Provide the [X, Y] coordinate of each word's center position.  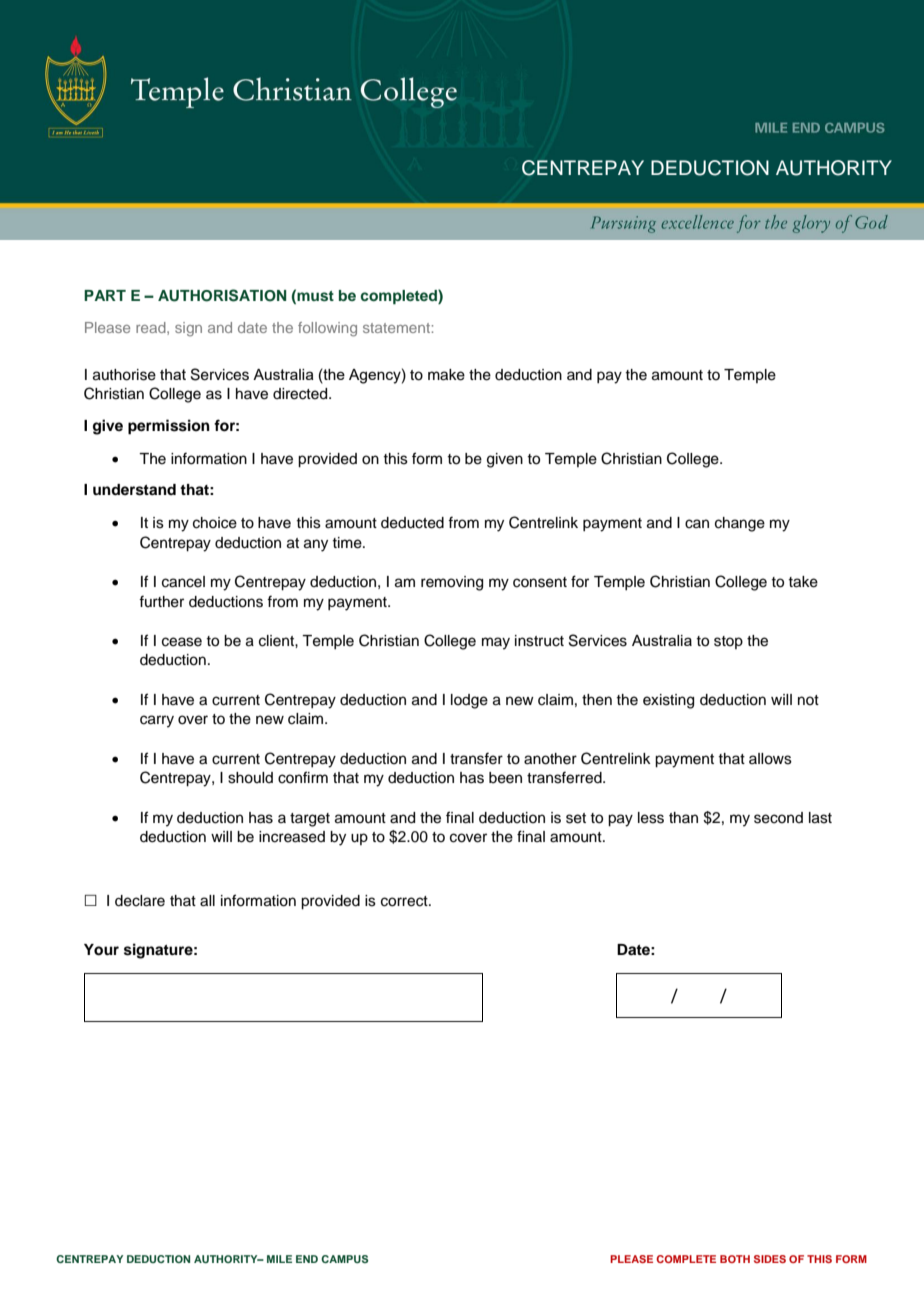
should [250, 778]
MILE [279, 1259]
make [446, 375]
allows [770, 759]
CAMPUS [344, 1259]
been [505, 778]
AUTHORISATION [222, 295]
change [740, 524]
